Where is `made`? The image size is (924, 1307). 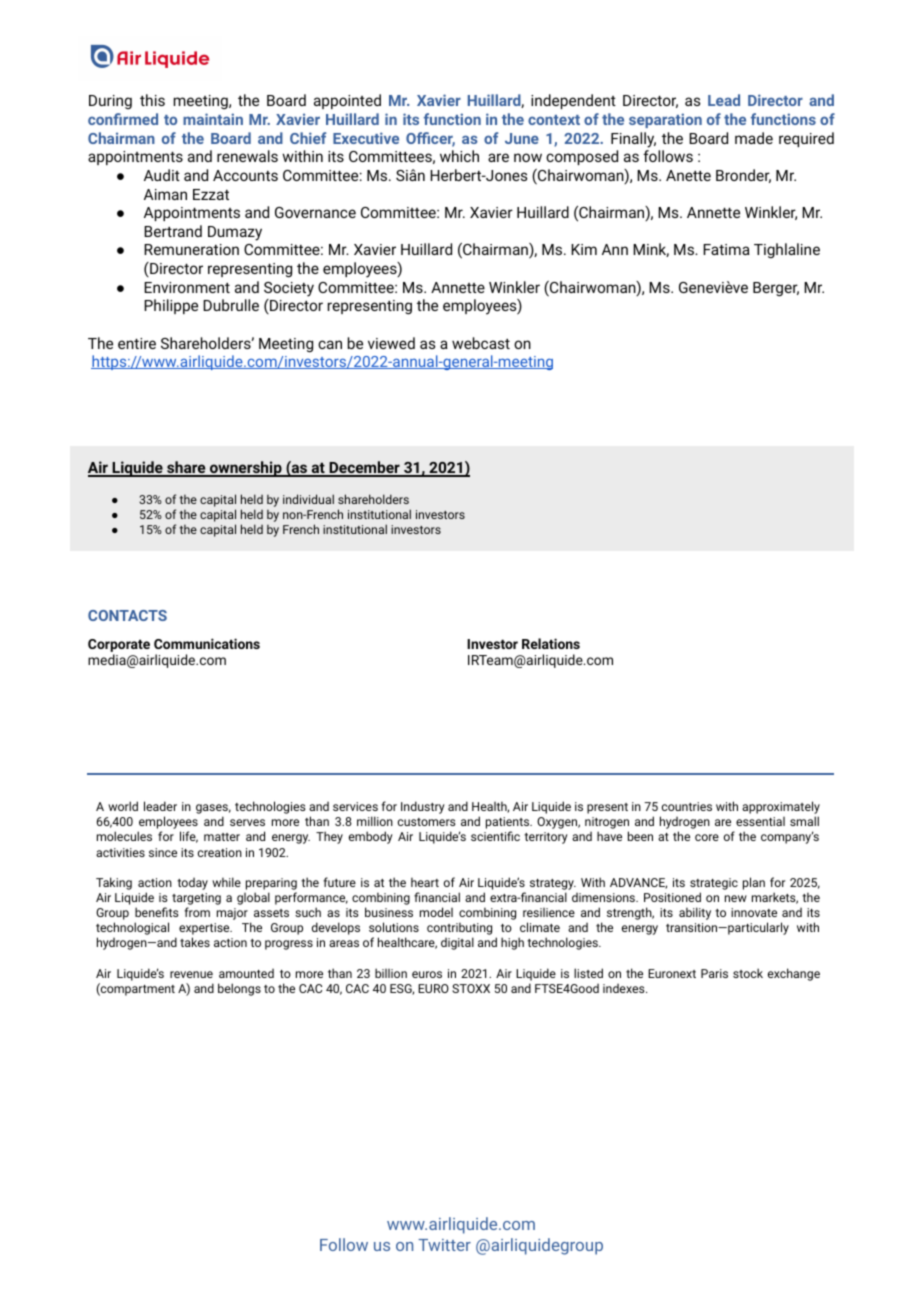 made is located at coordinates (754, 138).
